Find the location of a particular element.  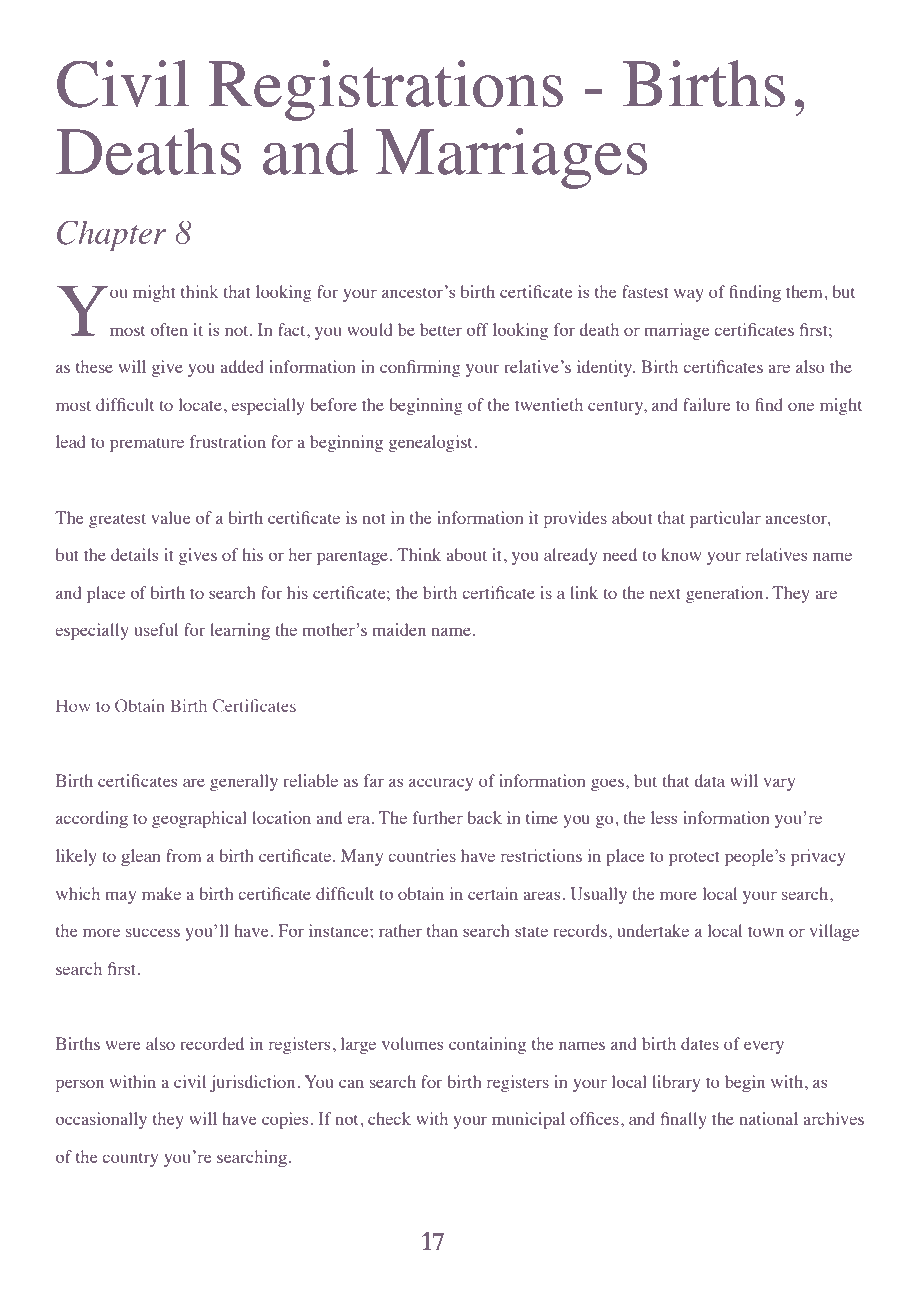

genealogist is located at coordinates (430, 443).
